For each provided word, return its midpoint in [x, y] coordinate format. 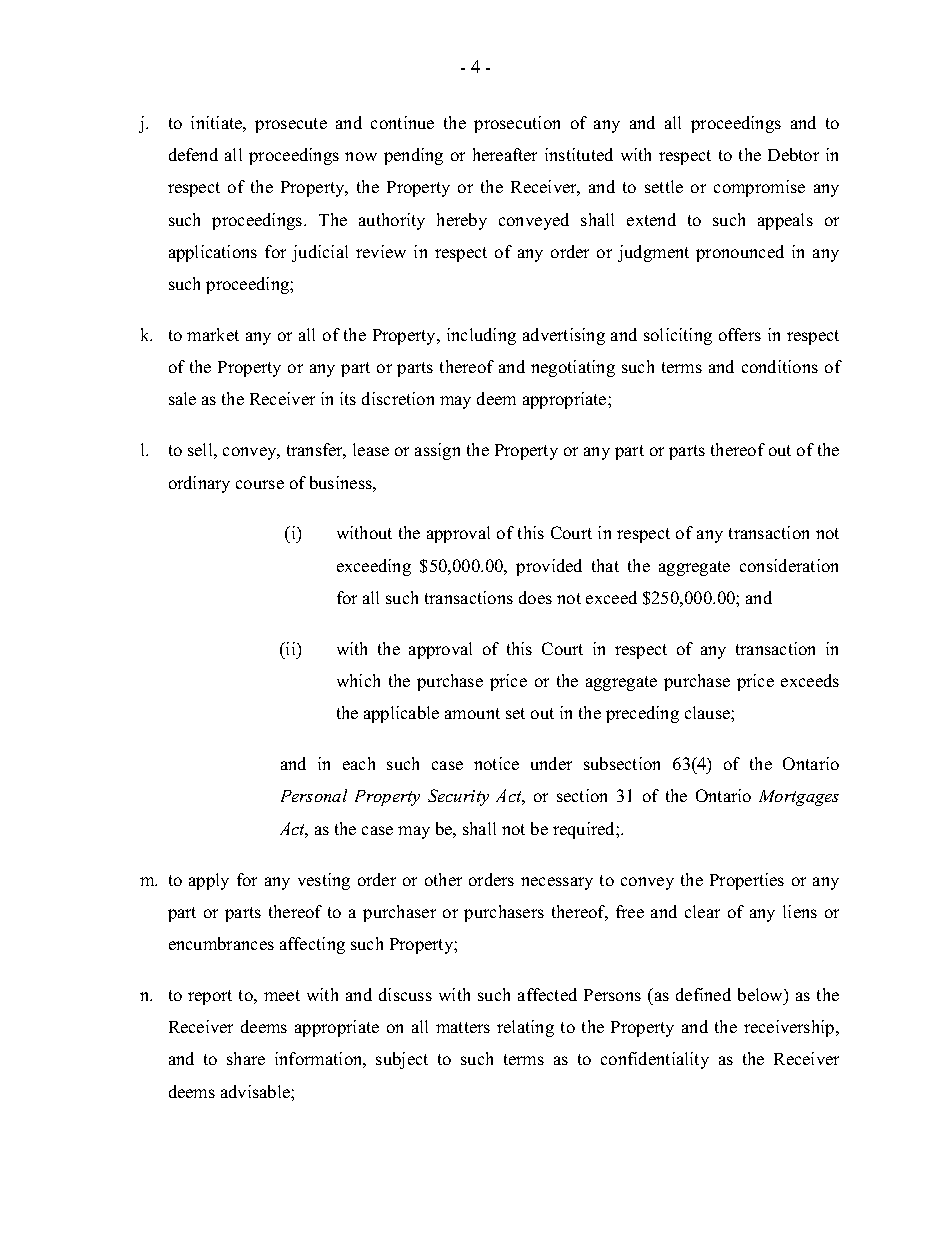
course [260, 484]
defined [703, 994]
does [535, 597]
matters [463, 1027]
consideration [789, 565]
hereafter [505, 154]
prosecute [291, 125]
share [246, 1058]
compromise [759, 188]
